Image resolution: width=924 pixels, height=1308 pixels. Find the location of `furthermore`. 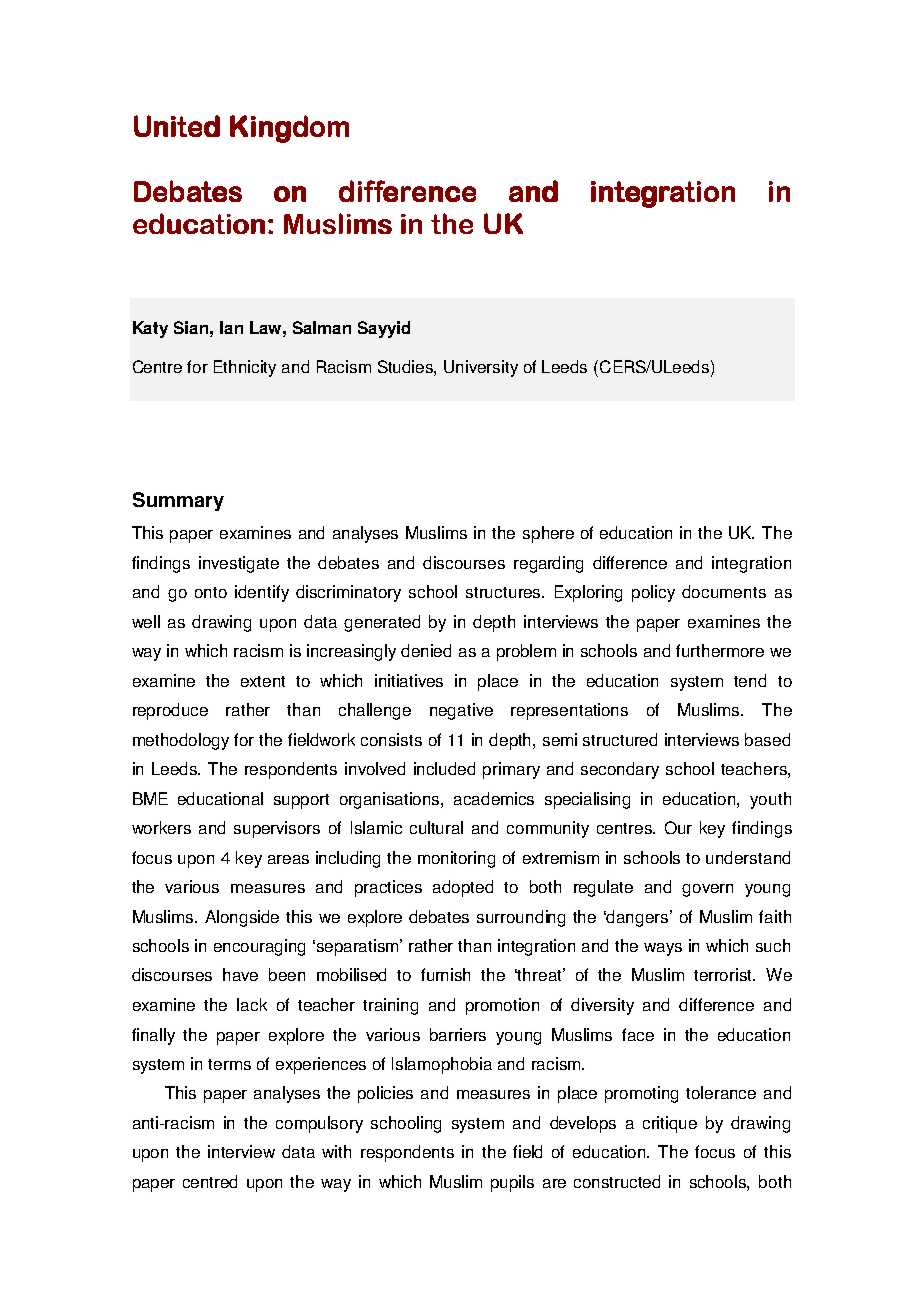

furthermore is located at coordinates (720, 650).
